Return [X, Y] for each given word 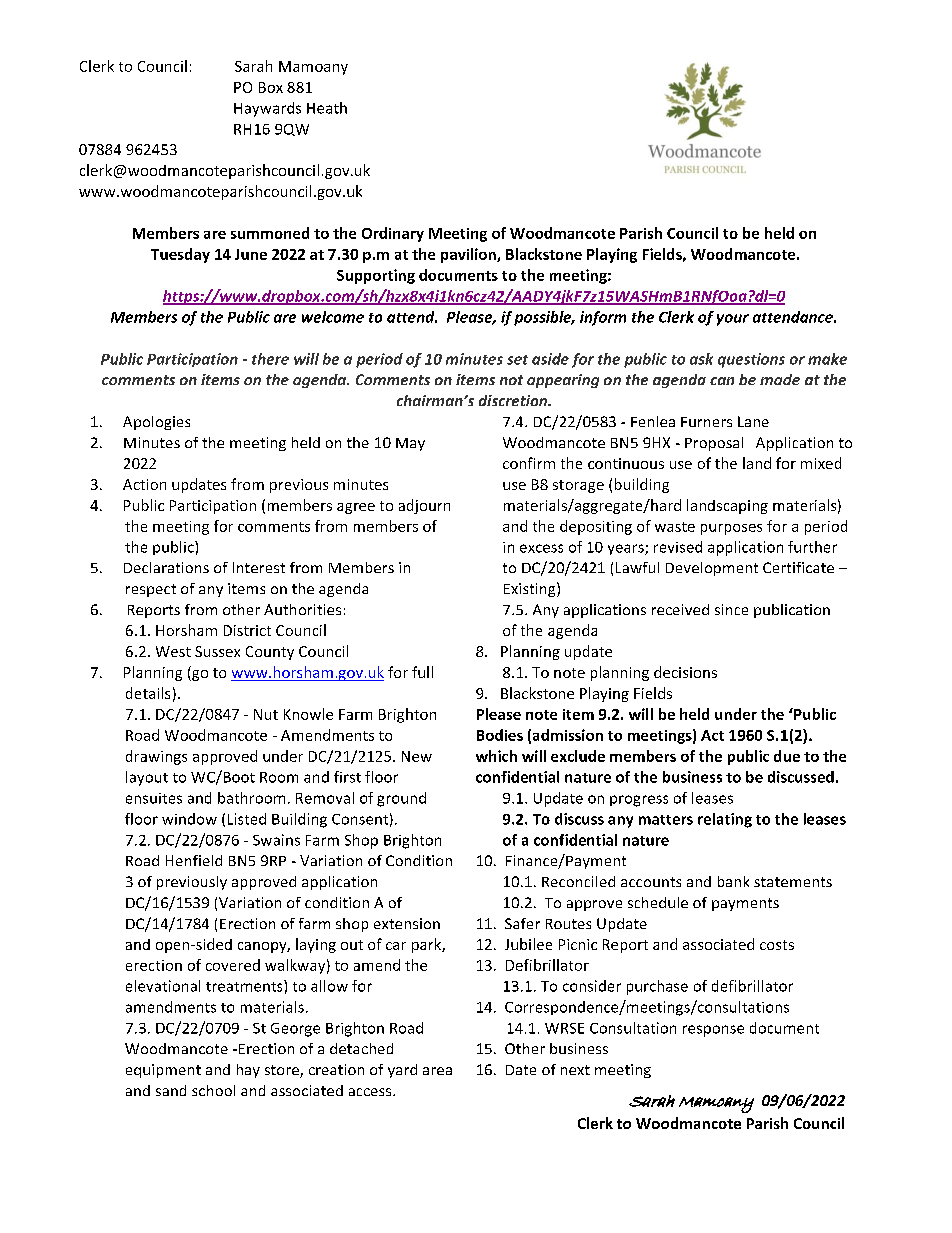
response [713, 1031]
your [733, 320]
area [437, 1071]
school [213, 1090]
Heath [327, 108]
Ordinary [393, 234]
